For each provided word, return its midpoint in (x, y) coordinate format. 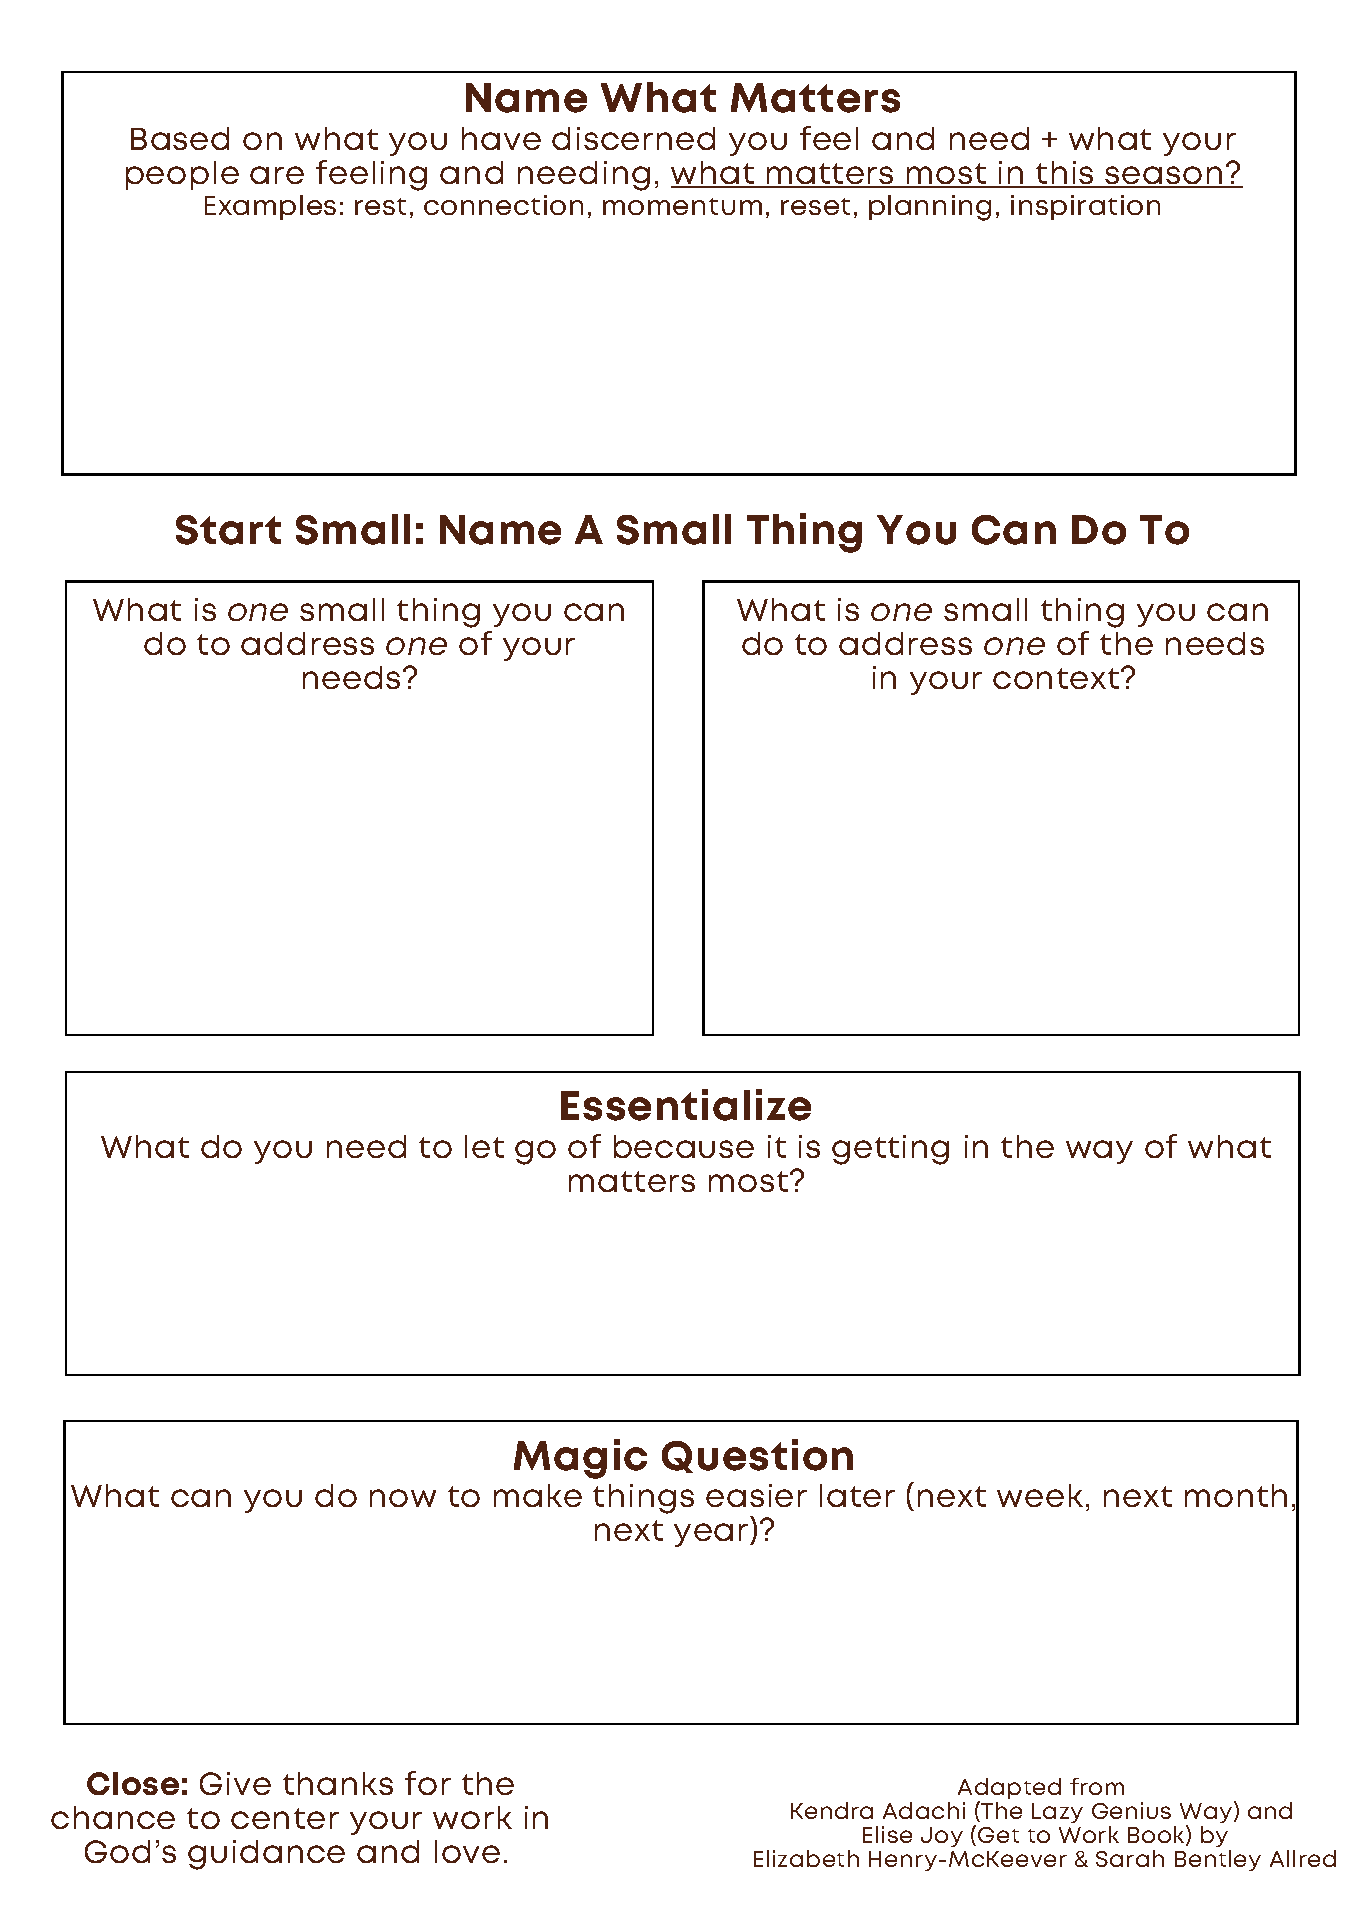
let (484, 1146)
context (1056, 678)
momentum (682, 206)
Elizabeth (806, 1858)
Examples (270, 207)
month (1236, 1495)
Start (228, 530)
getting (890, 1150)
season (1164, 176)
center (285, 1818)
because (684, 1146)
